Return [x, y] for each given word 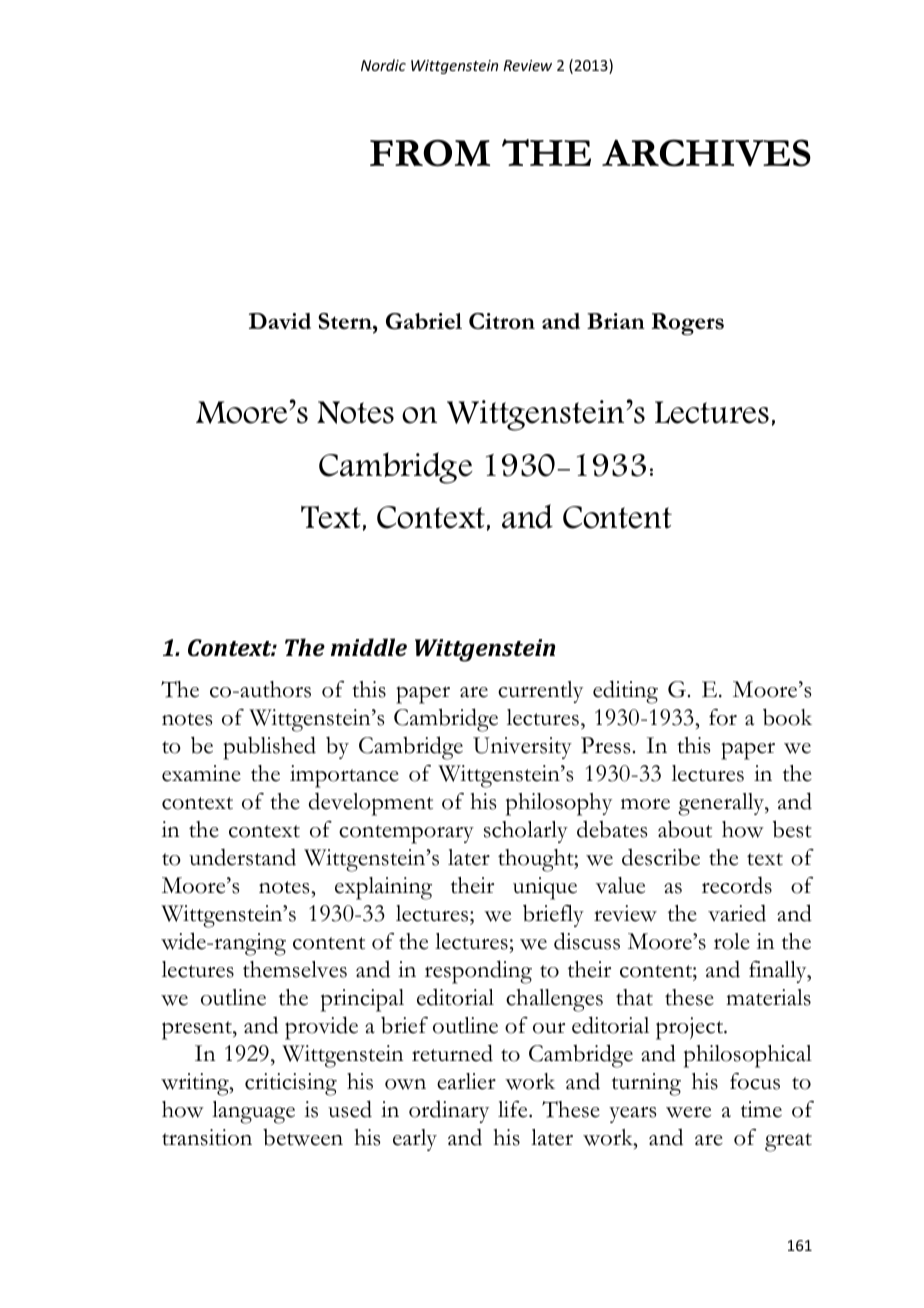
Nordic [383, 65]
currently [540, 692]
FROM [430, 153]
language [253, 1112]
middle [369, 647]
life [514, 1109]
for [723, 717]
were [688, 1112]
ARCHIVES [706, 153]
